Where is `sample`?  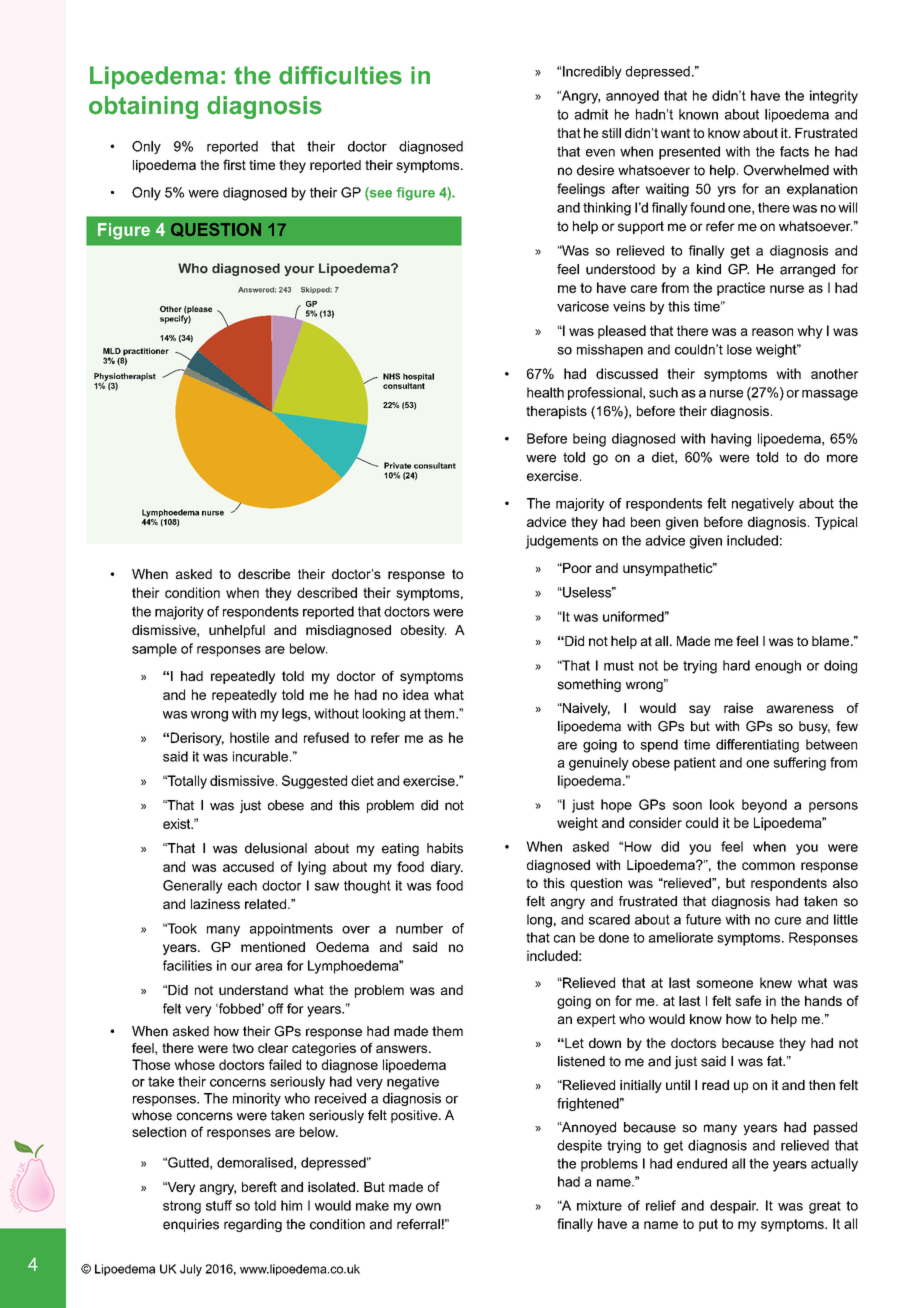 sample is located at coordinates (154, 650).
